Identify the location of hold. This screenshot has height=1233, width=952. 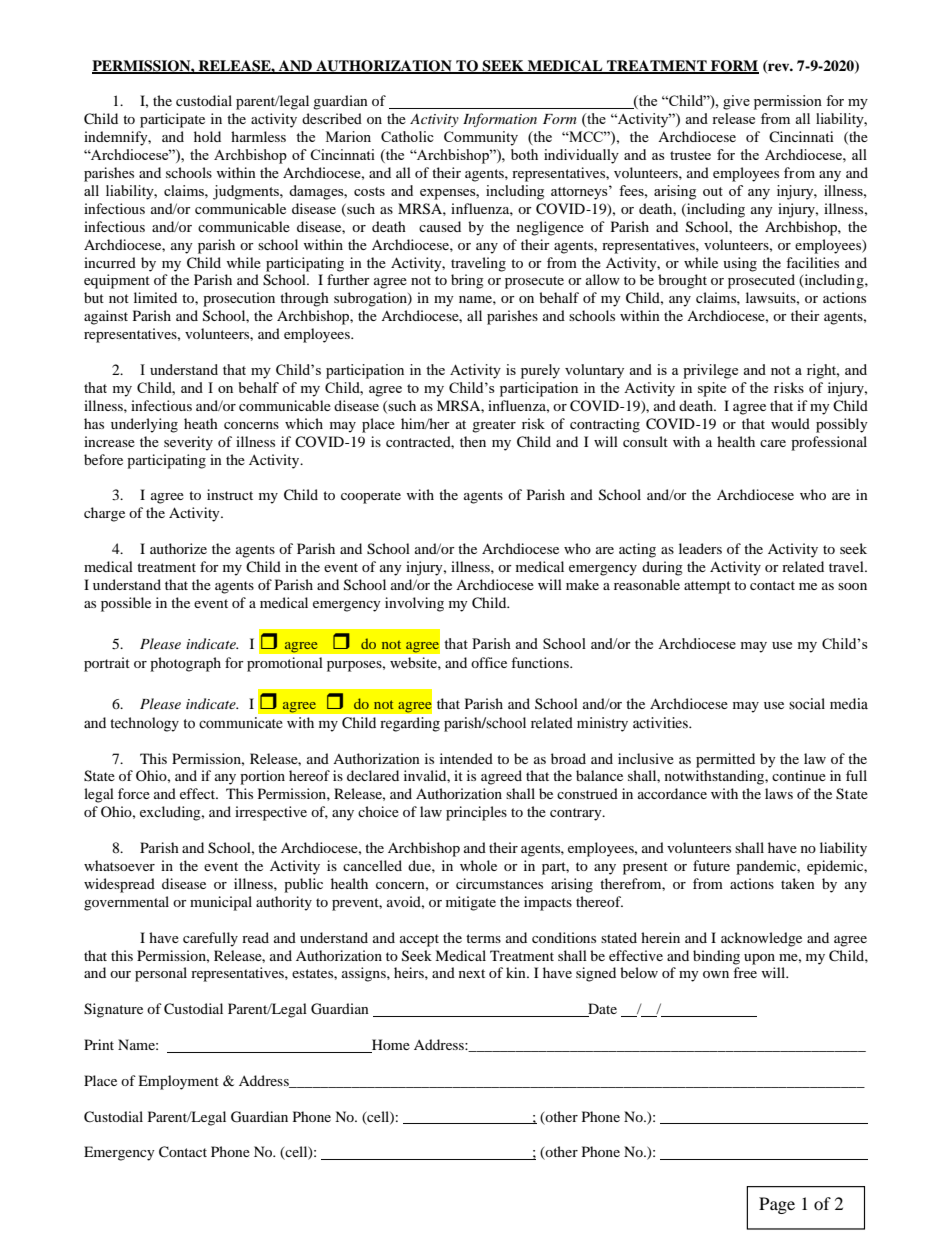
(207, 136).
